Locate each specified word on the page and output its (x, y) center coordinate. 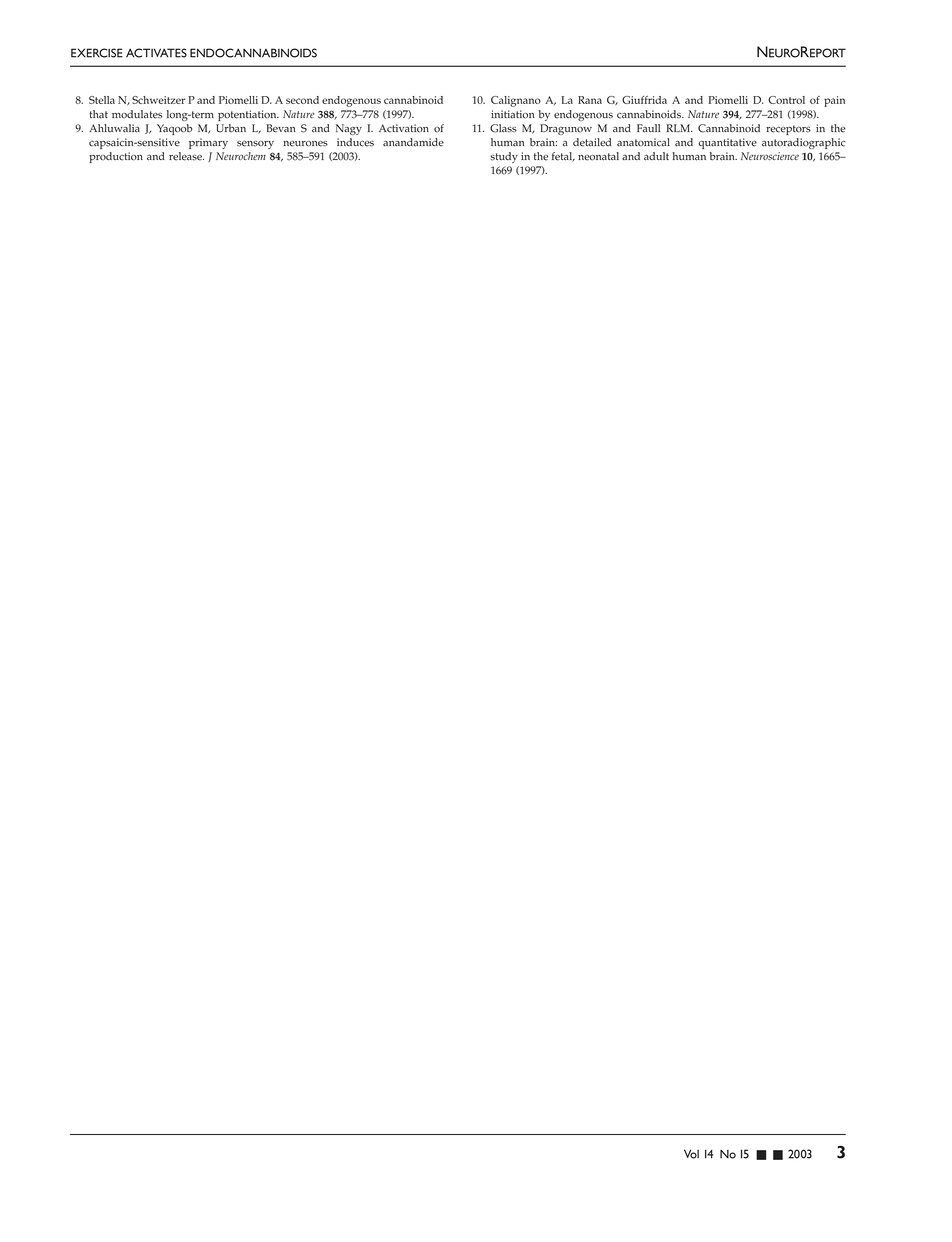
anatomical (643, 142)
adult (656, 156)
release (186, 156)
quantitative (727, 143)
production (116, 157)
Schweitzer (158, 100)
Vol (691, 1154)
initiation (513, 114)
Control (786, 100)
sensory (255, 145)
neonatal (598, 156)
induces (355, 142)
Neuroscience (770, 156)
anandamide (413, 142)
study (504, 157)
